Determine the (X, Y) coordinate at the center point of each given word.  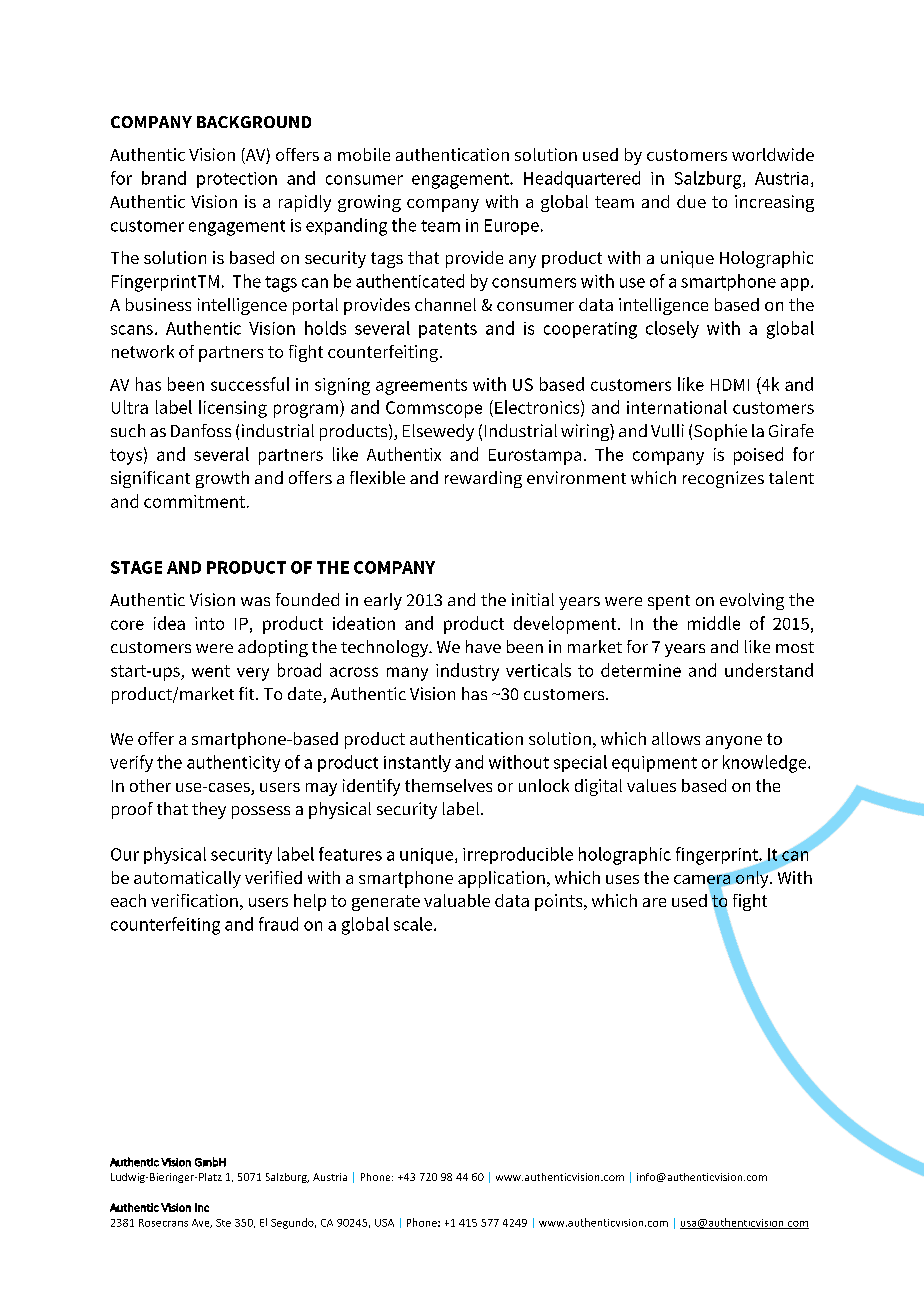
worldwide (773, 154)
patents (448, 330)
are (654, 902)
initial (533, 599)
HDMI (730, 385)
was (255, 601)
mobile (364, 154)
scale (414, 924)
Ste (223, 1223)
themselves (448, 785)
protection (237, 180)
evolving (752, 601)
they (209, 810)
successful (250, 384)
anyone (734, 742)
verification (194, 900)
